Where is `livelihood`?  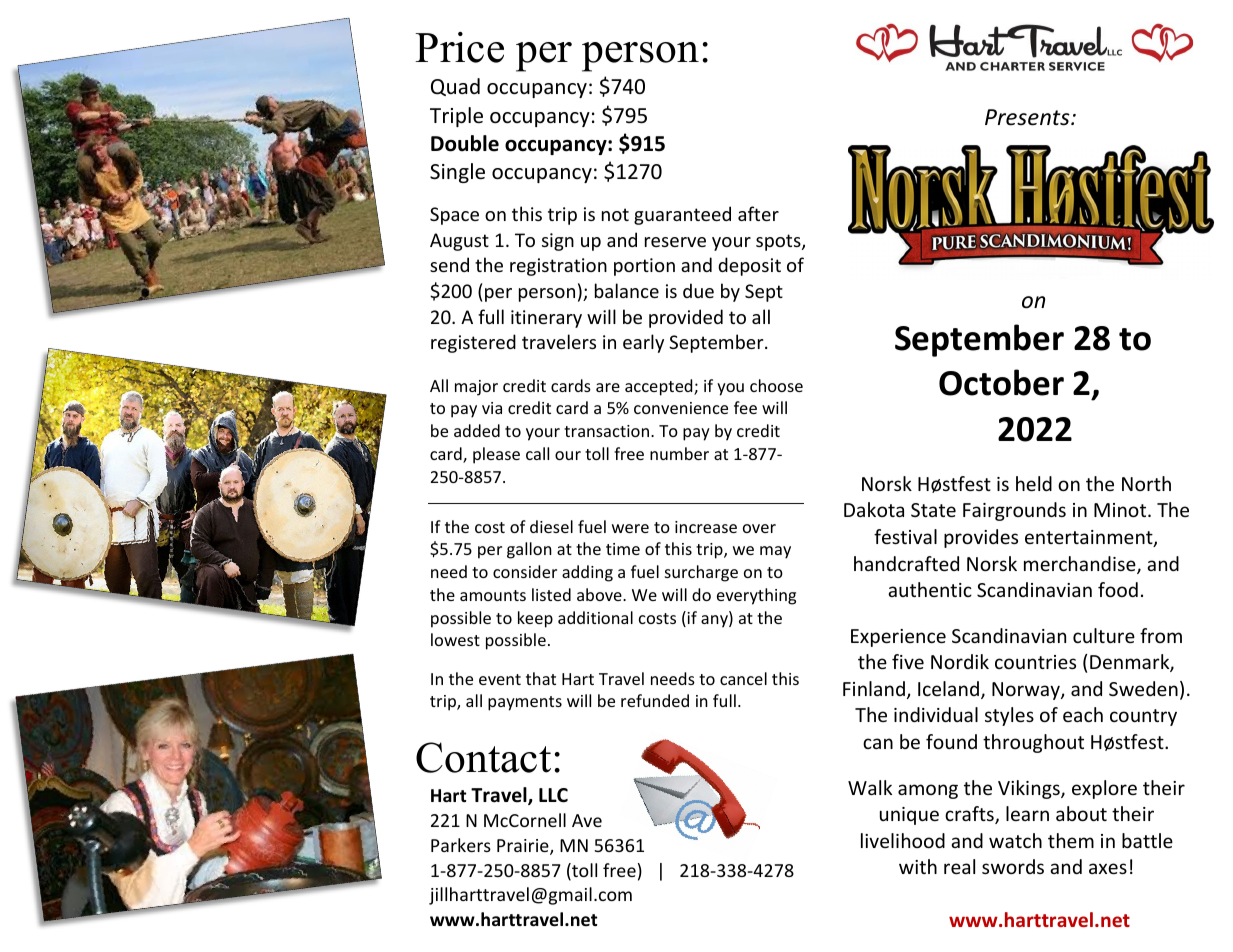 livelihood is located at coordinates (903, 840).
